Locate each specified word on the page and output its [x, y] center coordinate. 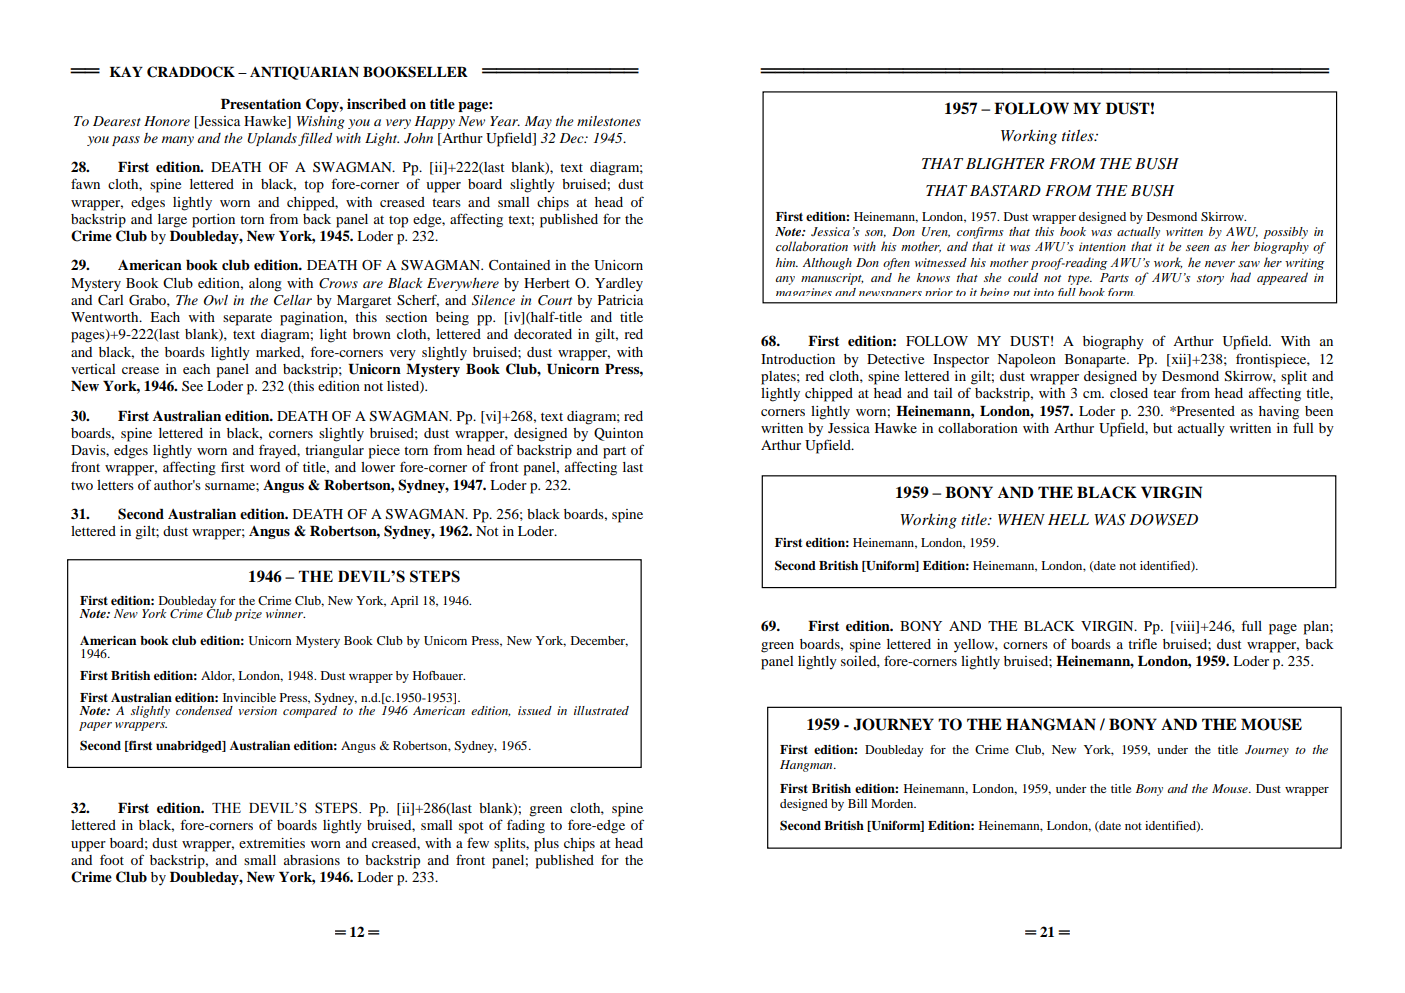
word [265, 467]
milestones [609, 121]
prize [248, 615]
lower [378, 467]
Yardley [619, 285]
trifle [1142, 643]
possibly [1285, 233]
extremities [272, 843]
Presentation [261, 103]
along [265, 285]
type [1080, 280]
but [1163, 428]
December [599, 641]
